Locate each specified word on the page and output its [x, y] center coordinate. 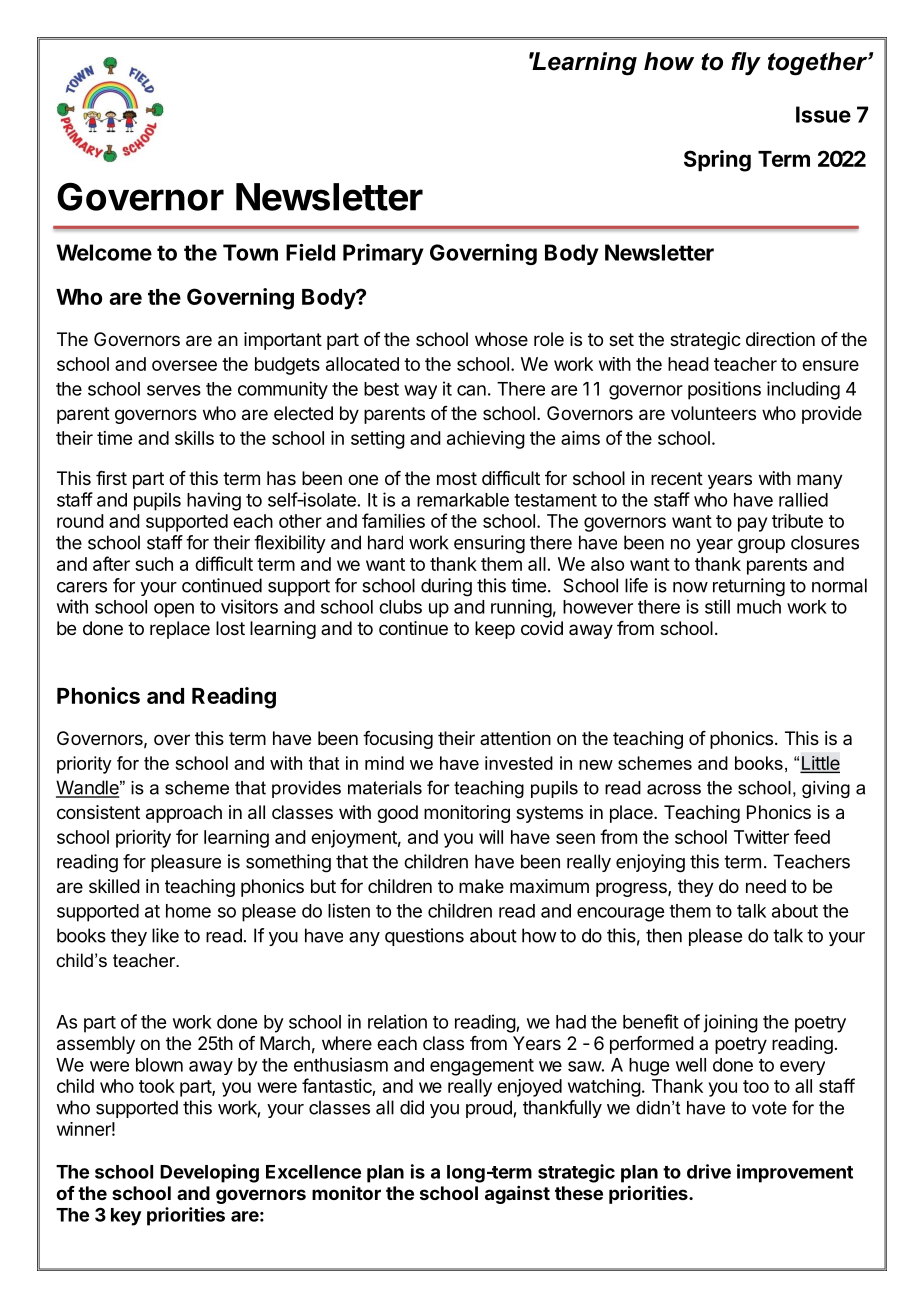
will [491, 837]
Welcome [104, 252]
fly [746, 63]
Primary [383, 254]
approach [184, 814]
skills [194, 438]
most [457, 478]
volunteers [713, 413]
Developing [209, 1173]
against [517, 1195]
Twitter [761, 837]
